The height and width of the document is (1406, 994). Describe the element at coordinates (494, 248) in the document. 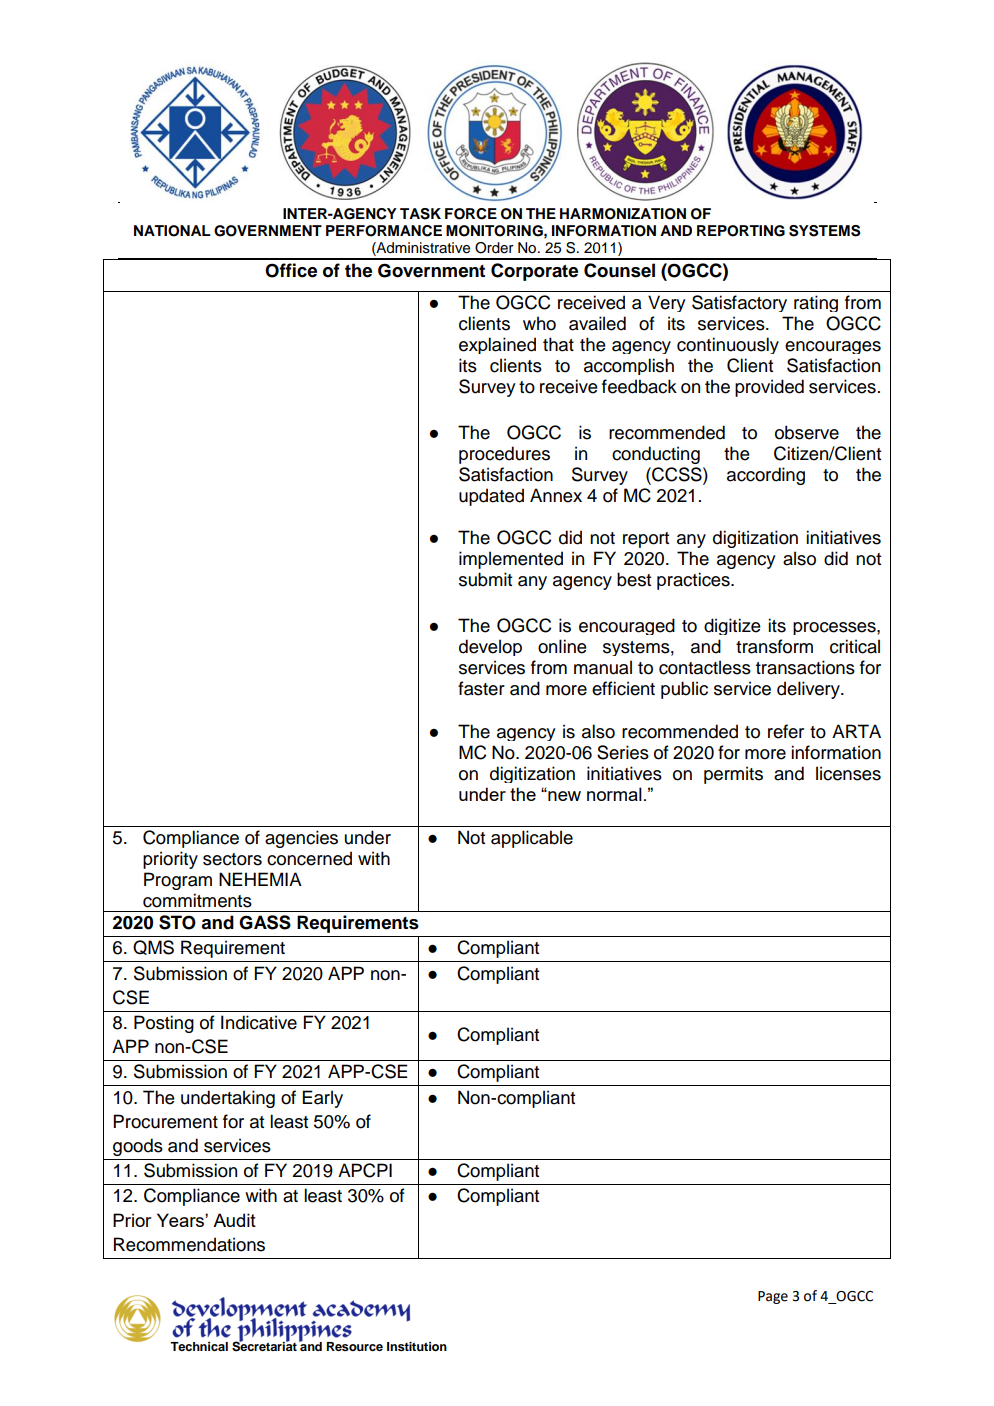

I see `Order` at that location.
